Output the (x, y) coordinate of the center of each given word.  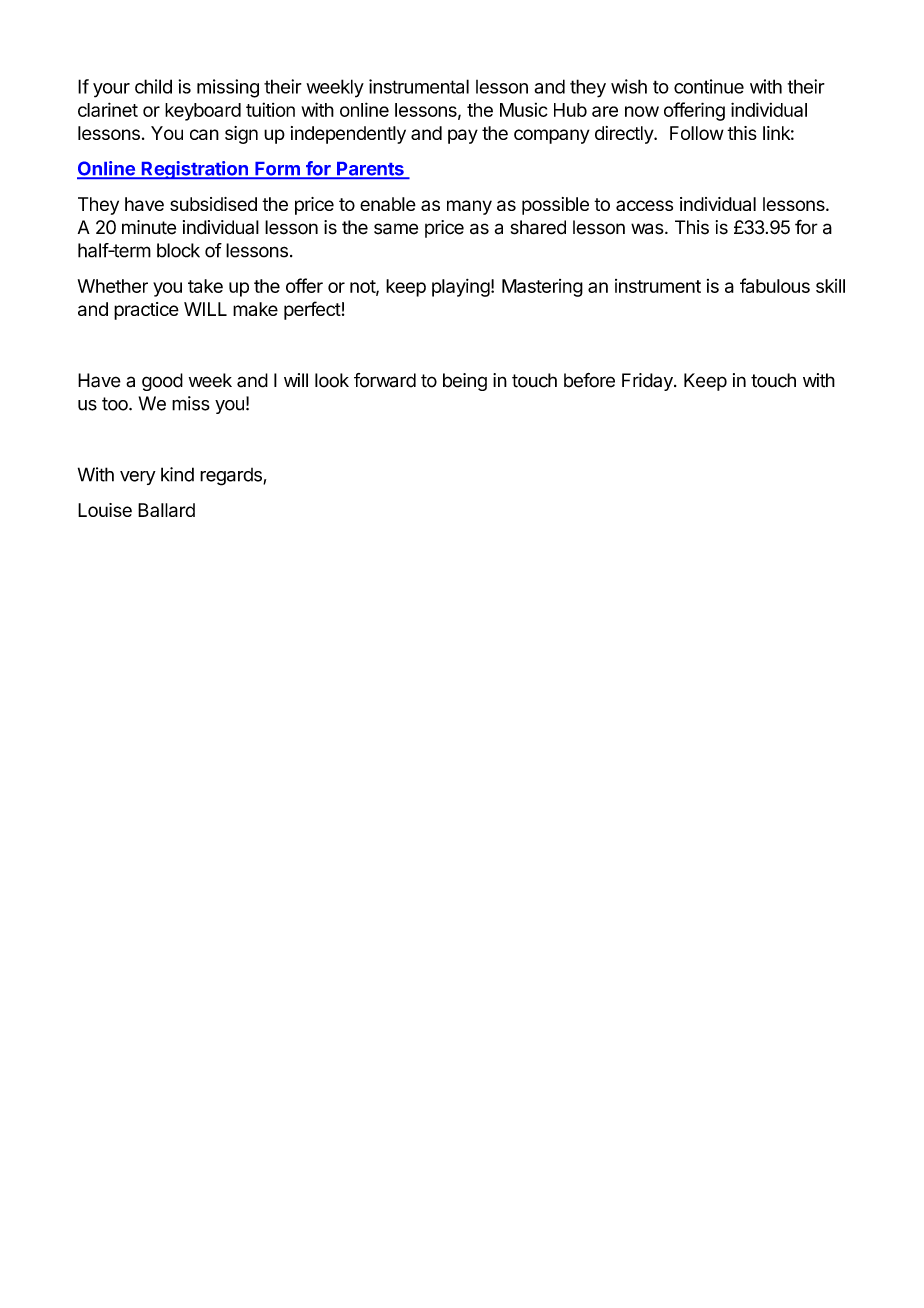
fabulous (775, 285)
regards (232, 477)
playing (461, 288)
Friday (648, 382)
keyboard (203, 112)
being (465, 382)
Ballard (166, 510)
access (644, 205)
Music (524, 110)
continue (709, 86)
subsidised (213, 204)
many (469, 207)
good (162, 382)
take (205, 286)
